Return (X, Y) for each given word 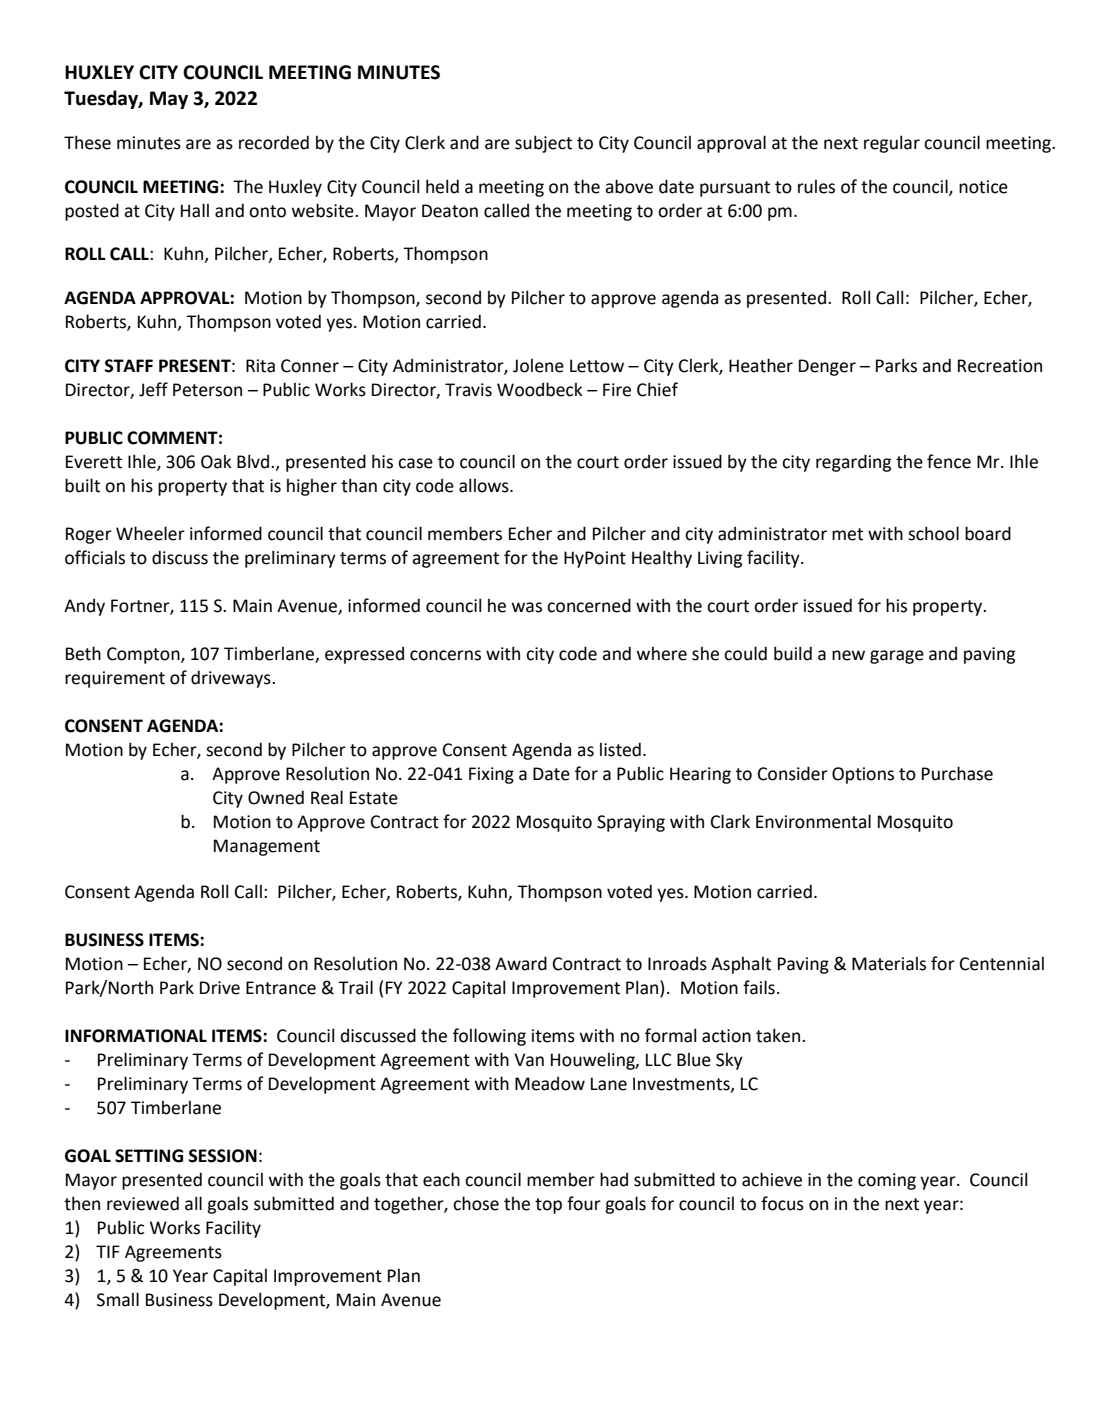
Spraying (631, 823)
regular (892, 144)
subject (543, 144)
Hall (195, 210)
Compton (144, 655)
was (527, 607)
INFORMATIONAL (136, 1036)
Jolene (538, 365)
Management (267, 847)
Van (529, 1060)
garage (897, 657)
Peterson (207, 390)
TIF (108, 1251)
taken (778, 1035)
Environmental (813, 821)
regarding (853, 463)
